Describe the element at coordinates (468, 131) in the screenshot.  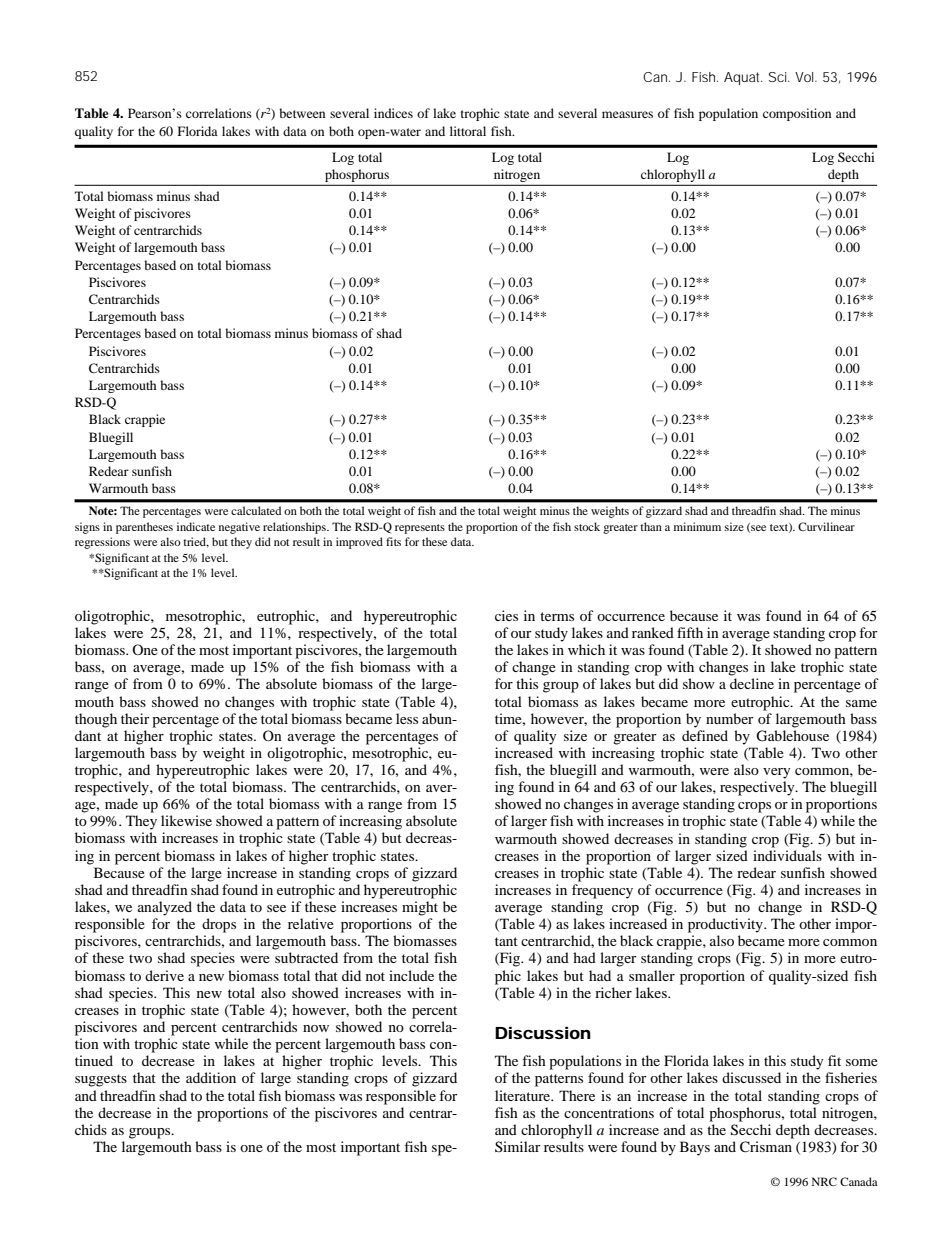
I see `littoral` at that location.
